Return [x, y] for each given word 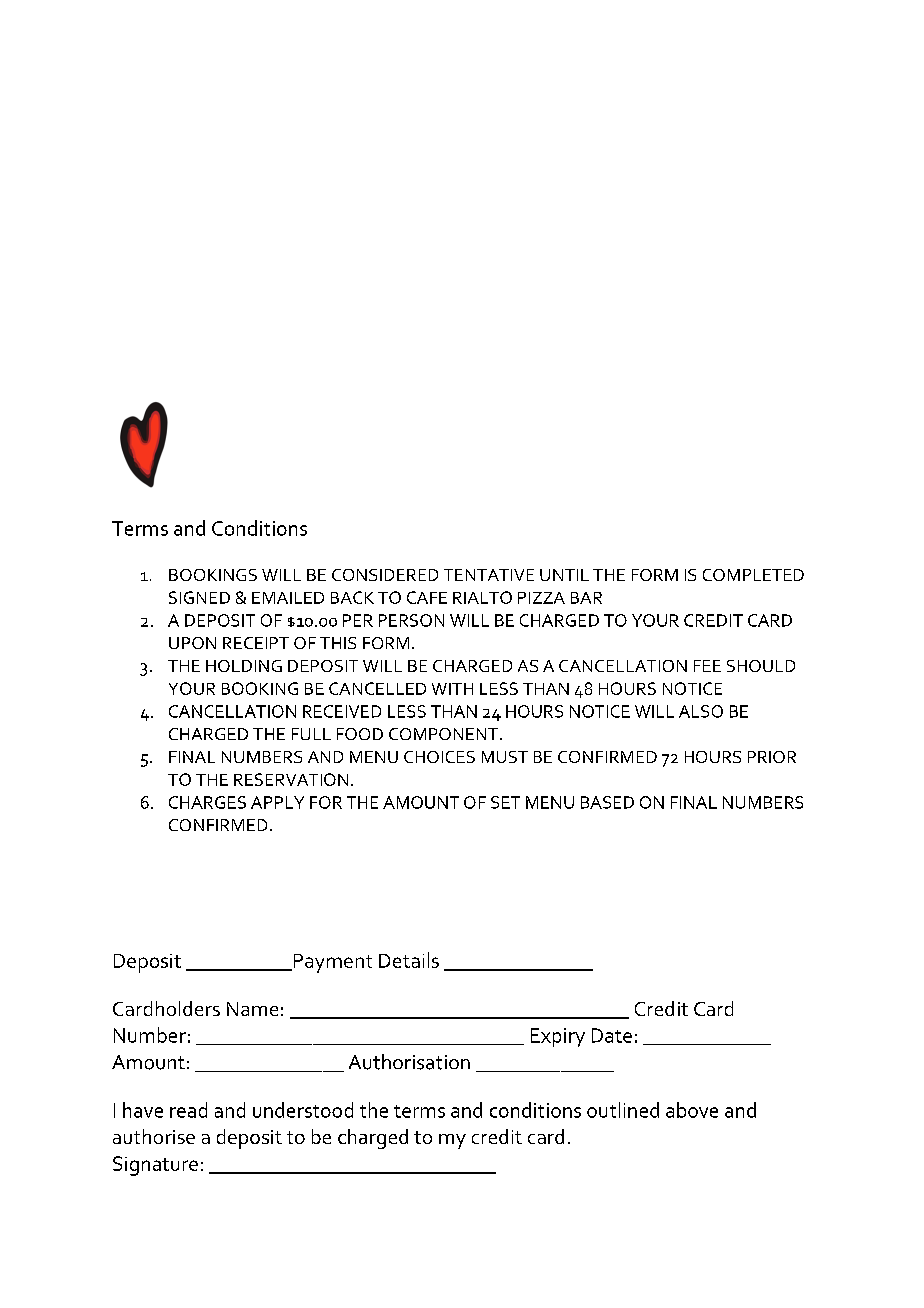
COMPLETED [753, 575]
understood [303, 1110]
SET [505, 802]
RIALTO [482, 597]
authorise [154, 1136]
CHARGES [207, 802]
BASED [607, 802]
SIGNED [199, 597]
